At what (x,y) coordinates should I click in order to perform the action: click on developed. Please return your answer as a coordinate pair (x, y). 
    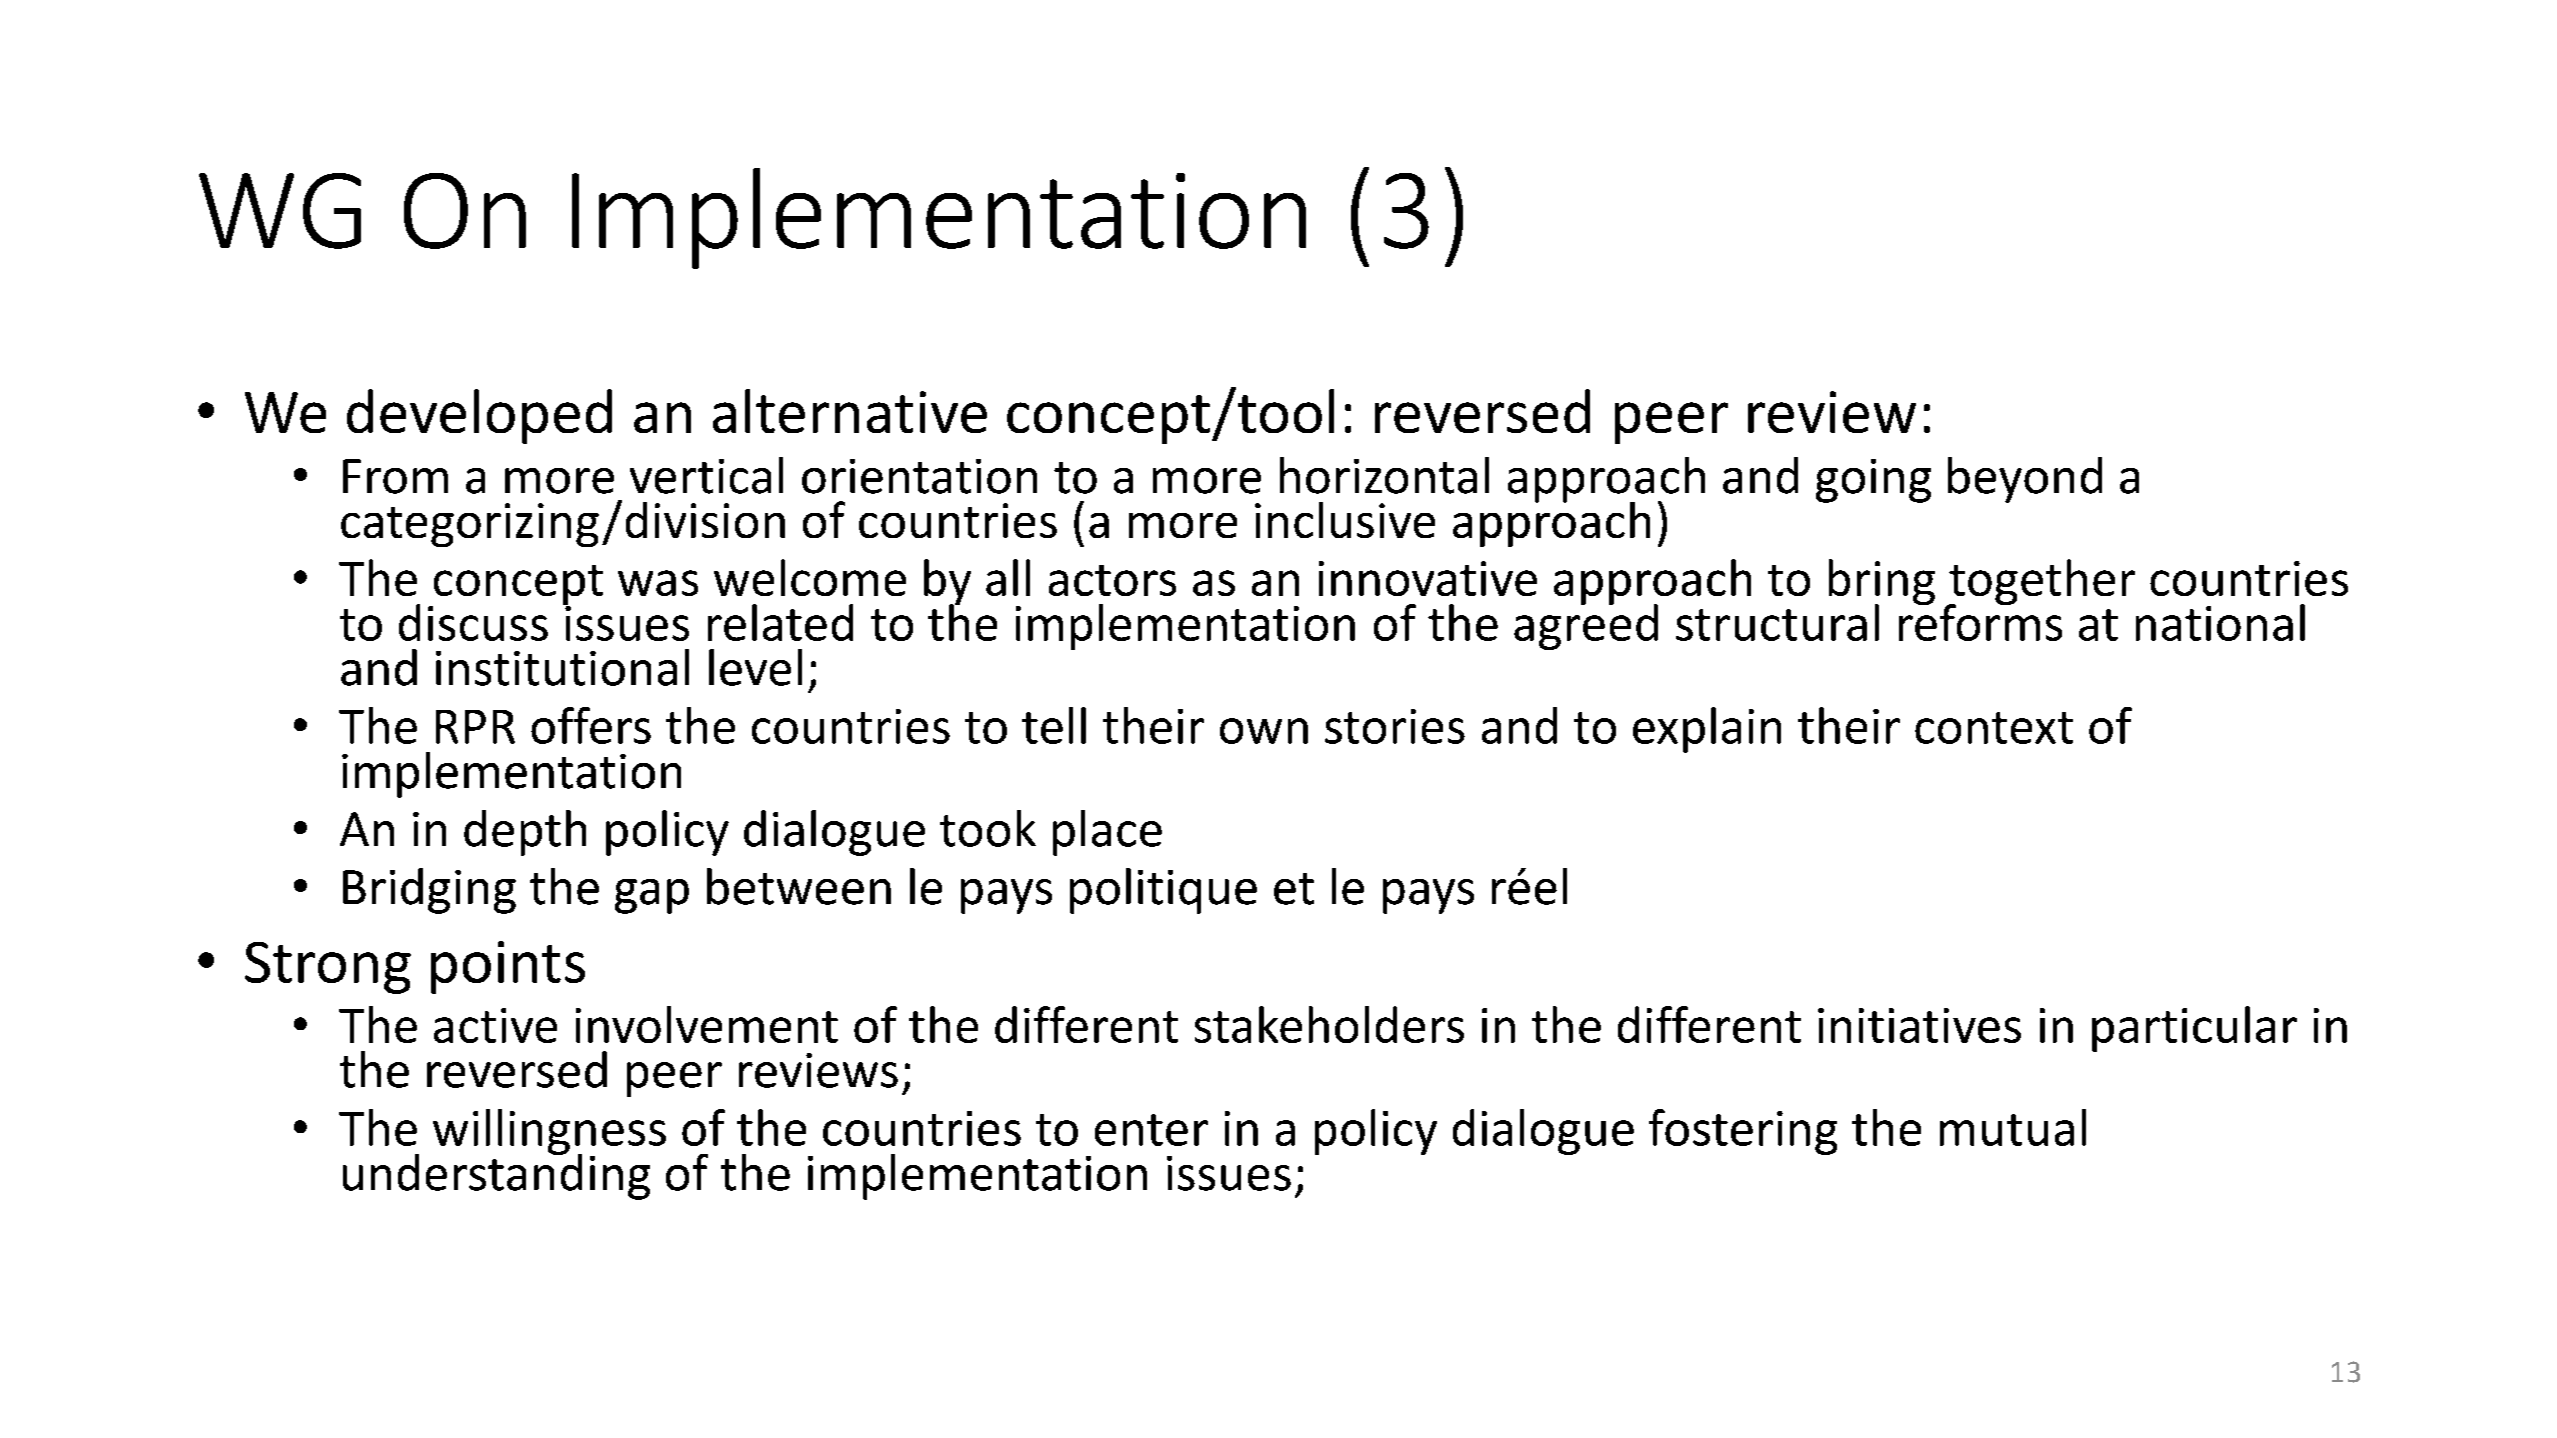
    Looking at the image, I should click on (479, 416).
